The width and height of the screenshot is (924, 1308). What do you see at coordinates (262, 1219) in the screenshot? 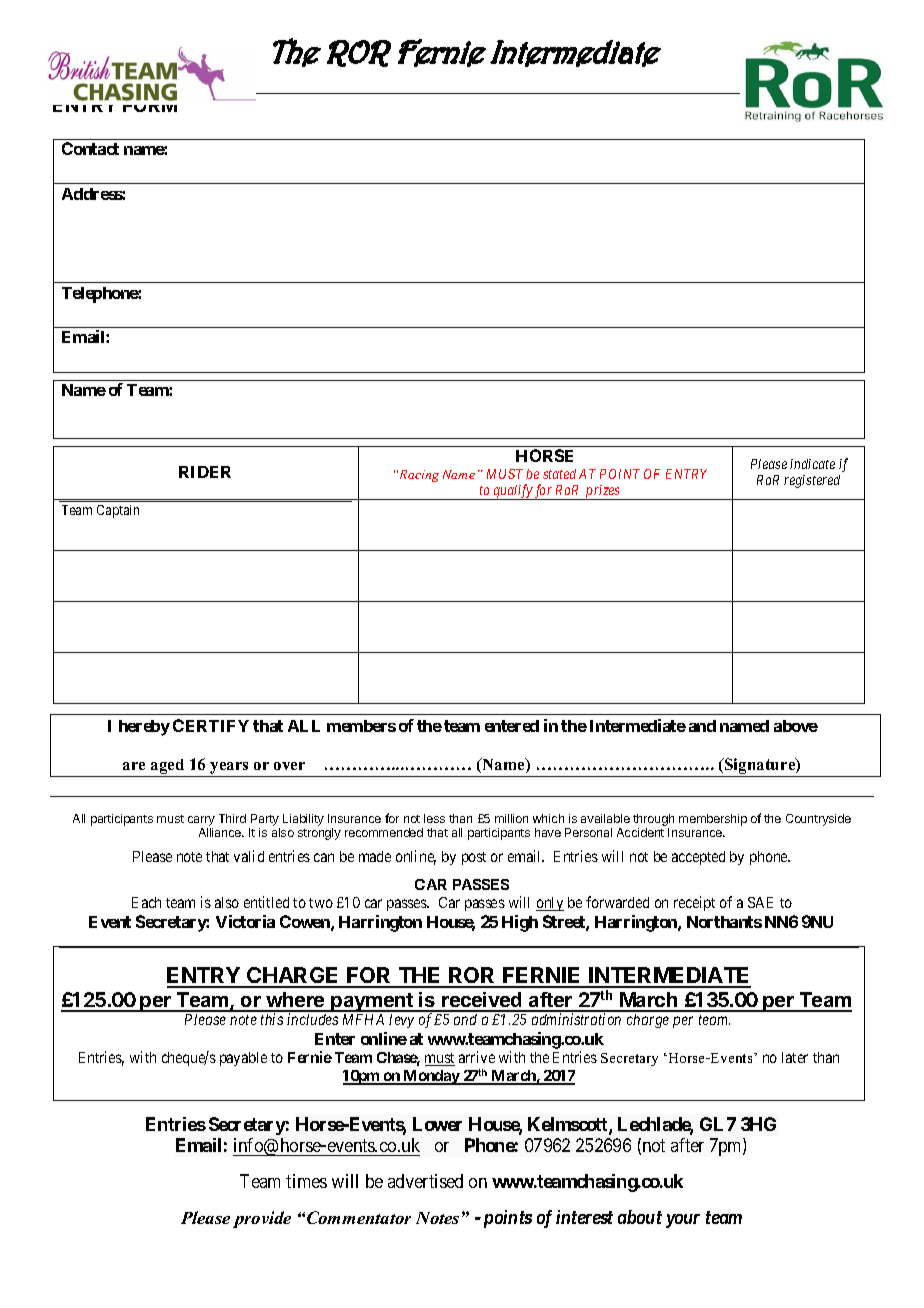
I see `provide` at bounding box center [262, 1219].
